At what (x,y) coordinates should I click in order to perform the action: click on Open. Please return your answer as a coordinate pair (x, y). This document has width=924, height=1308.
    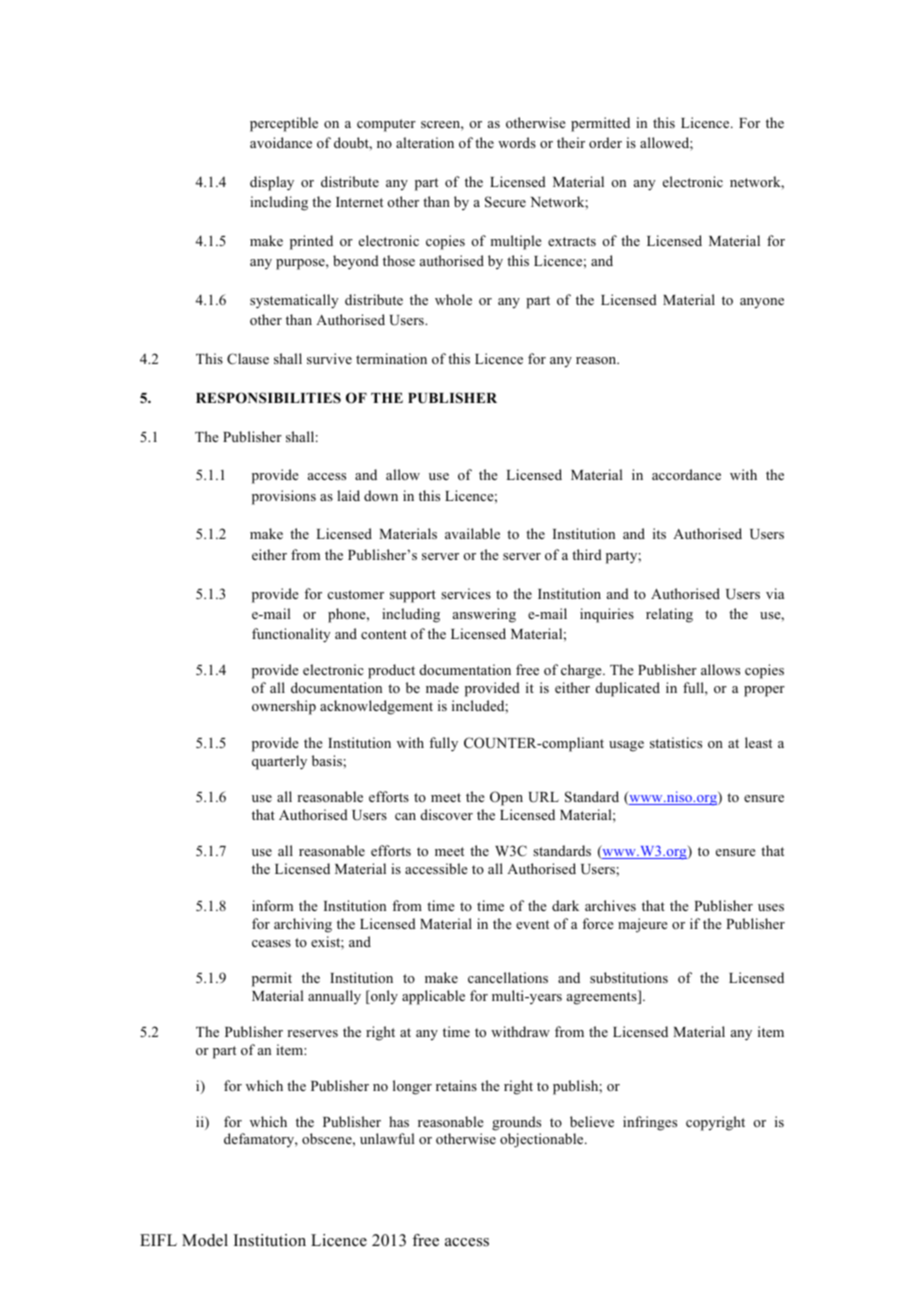
    Looking at the image, I should click on (506, 798).
